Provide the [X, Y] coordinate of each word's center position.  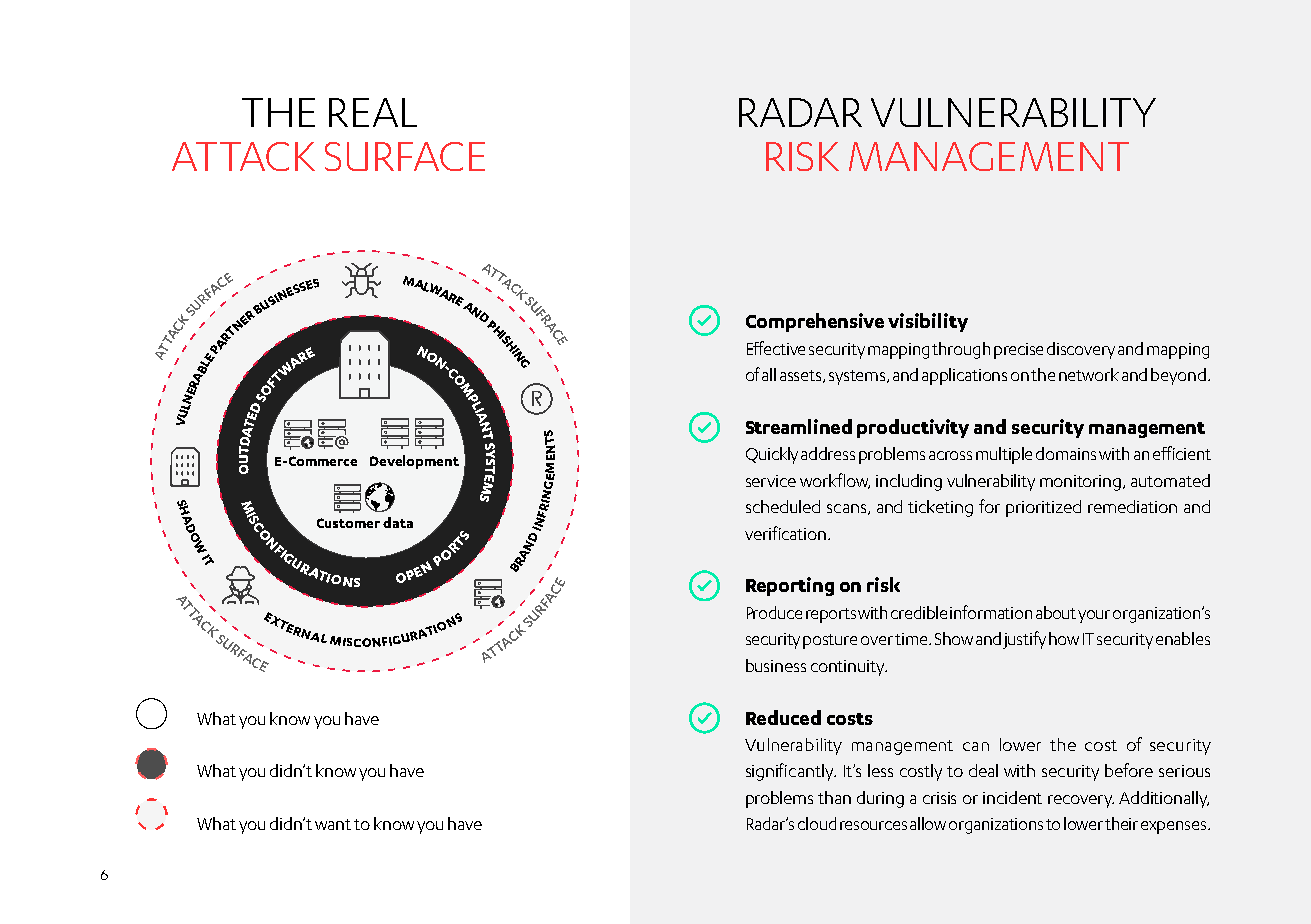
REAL [373, 112]
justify [1024, 640]
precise [1018, 351]
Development [414, 462]
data [398, 522]
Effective [776, 348]
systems [858, 377]
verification [785, 533]
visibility [928, 322]
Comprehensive [815, 322]
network [1089, 374]
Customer [348, 523]
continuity [849, 668]
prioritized [1043, 508]
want [333, 824]
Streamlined [799, 426]
